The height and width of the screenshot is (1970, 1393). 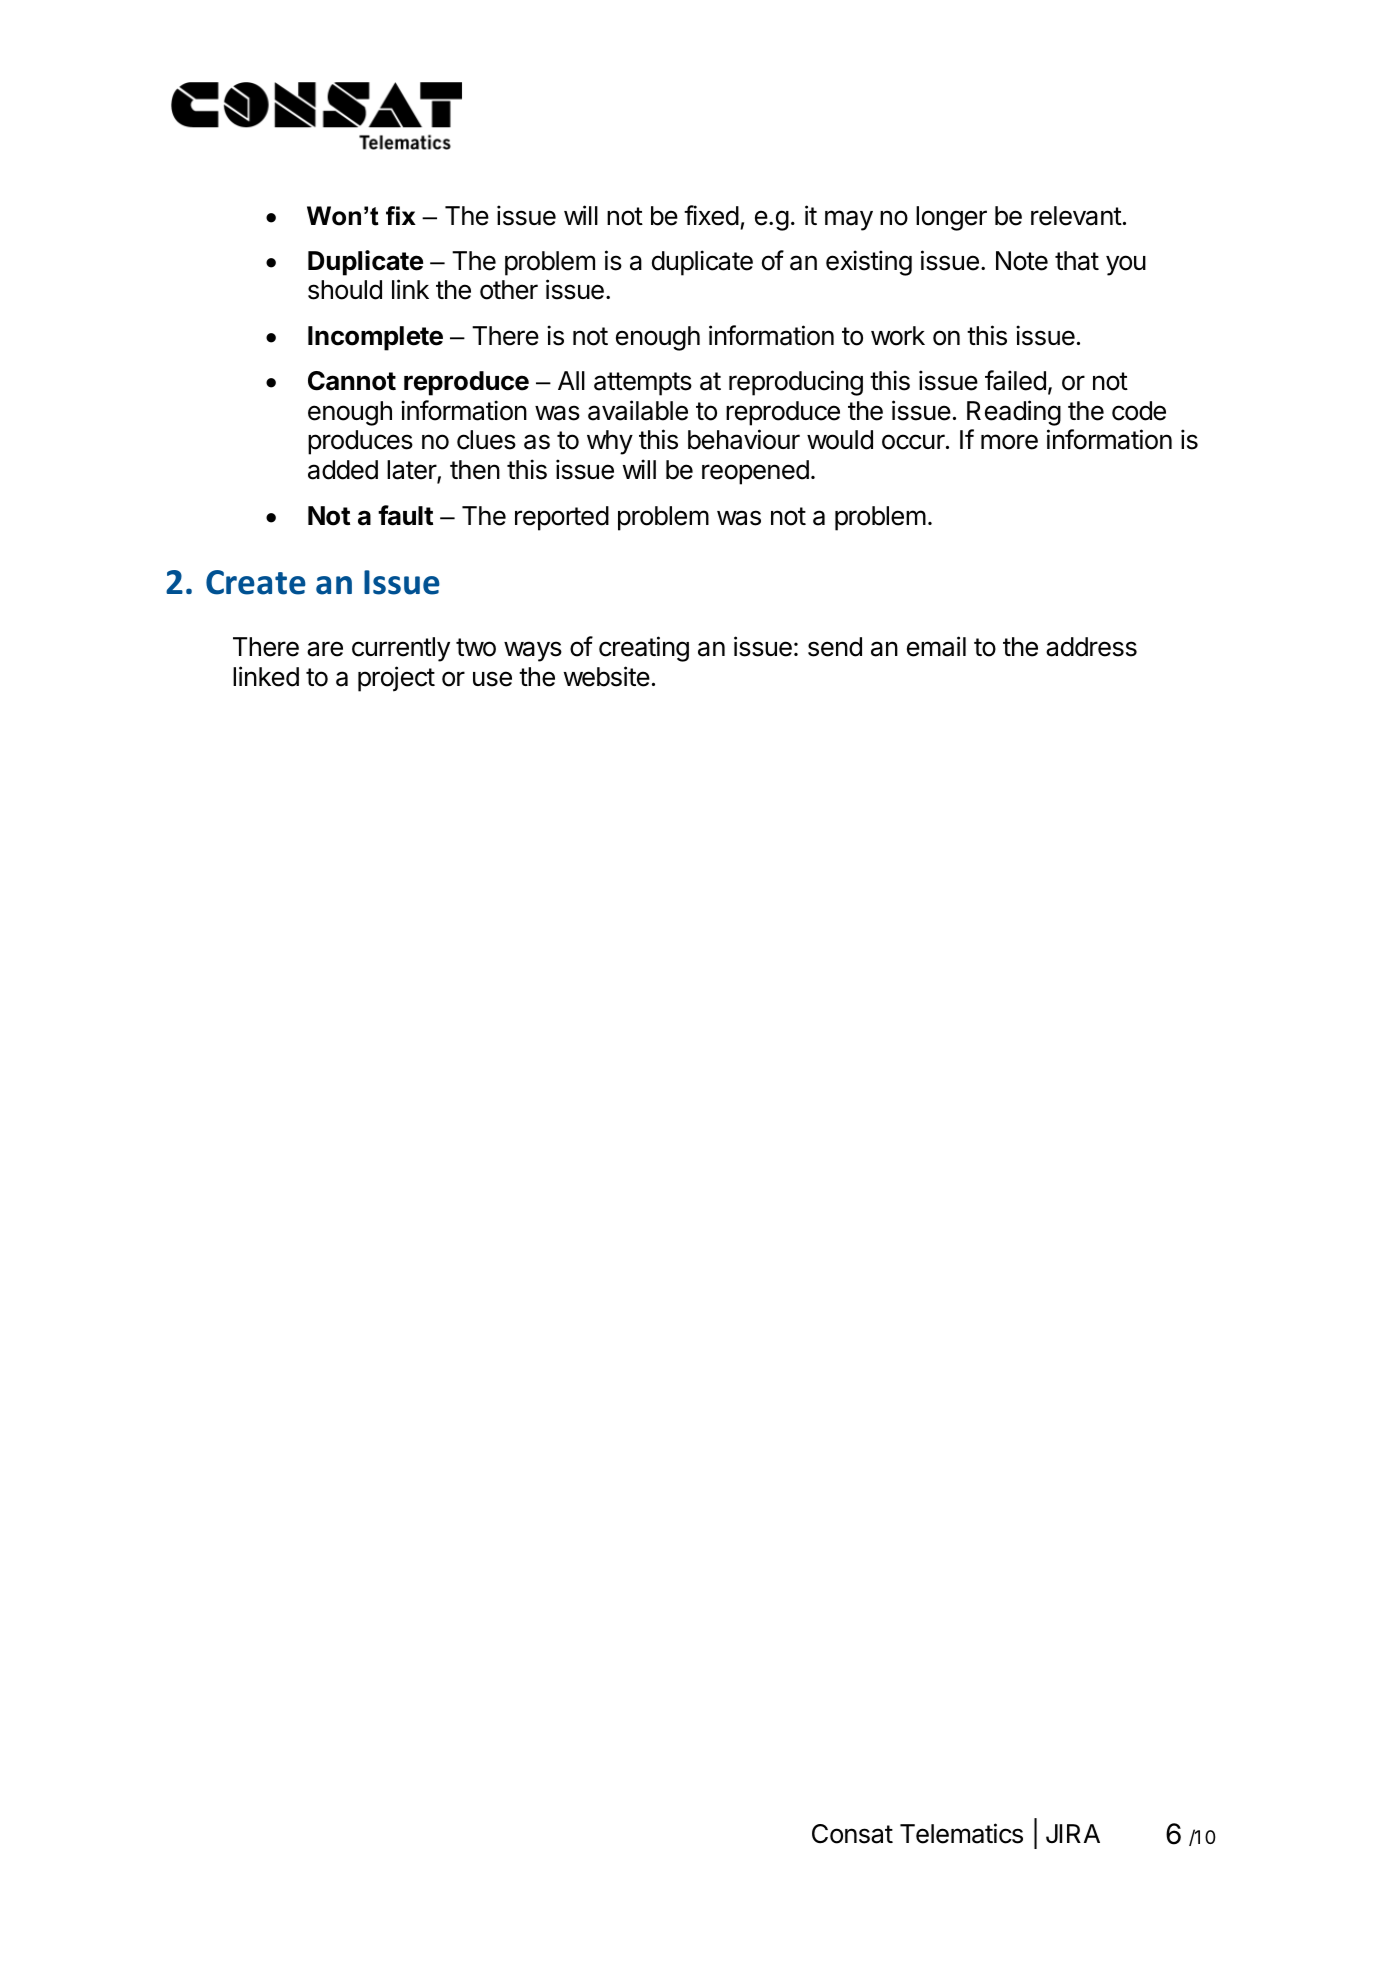 What do you see at coordinates (492, 679) in the screenshot?
I see `use` at bounding box center [492, 679].
